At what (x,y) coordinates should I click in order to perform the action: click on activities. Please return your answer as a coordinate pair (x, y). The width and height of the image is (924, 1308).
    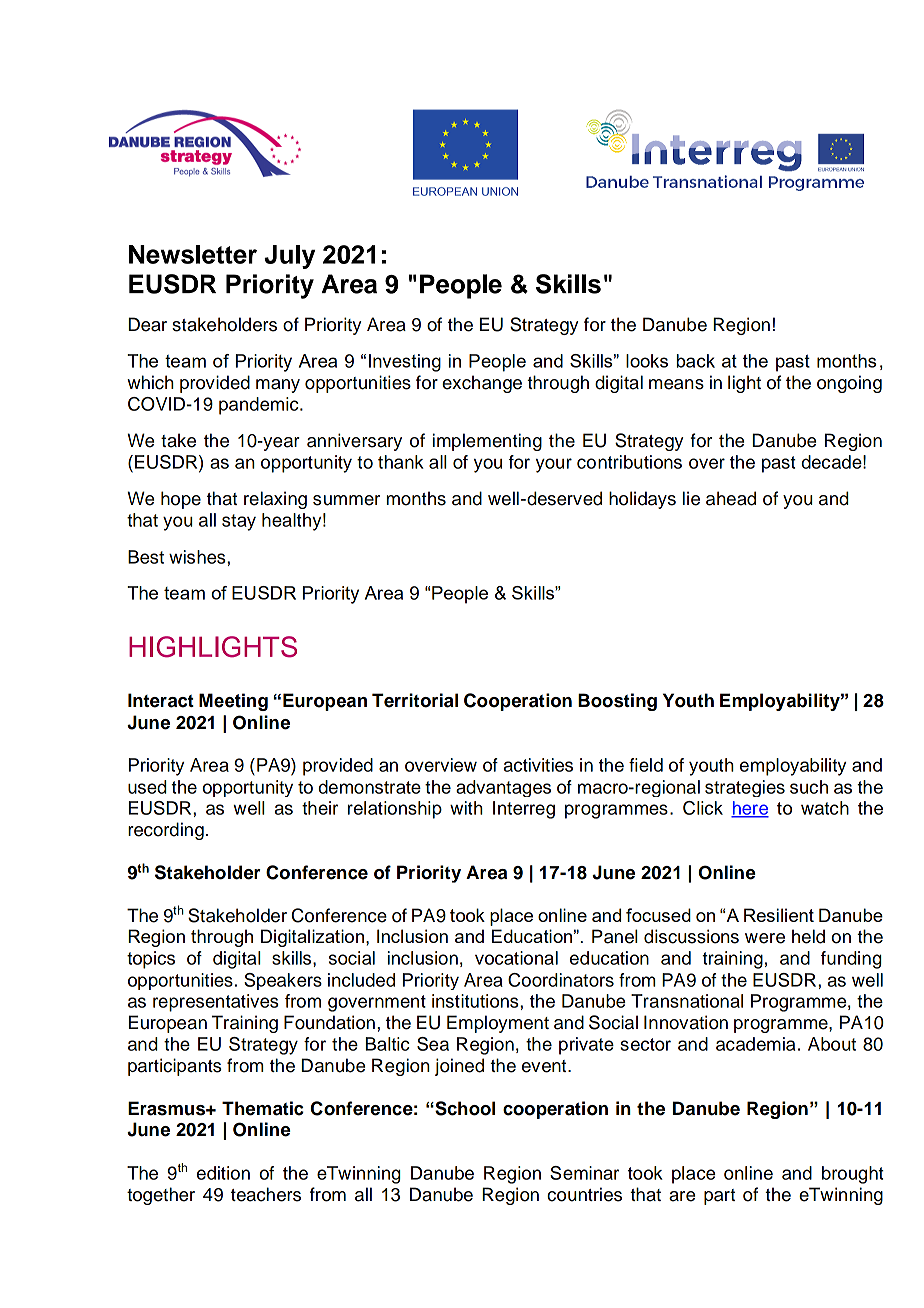
    Looking at the image, I should click on (538, 765).
